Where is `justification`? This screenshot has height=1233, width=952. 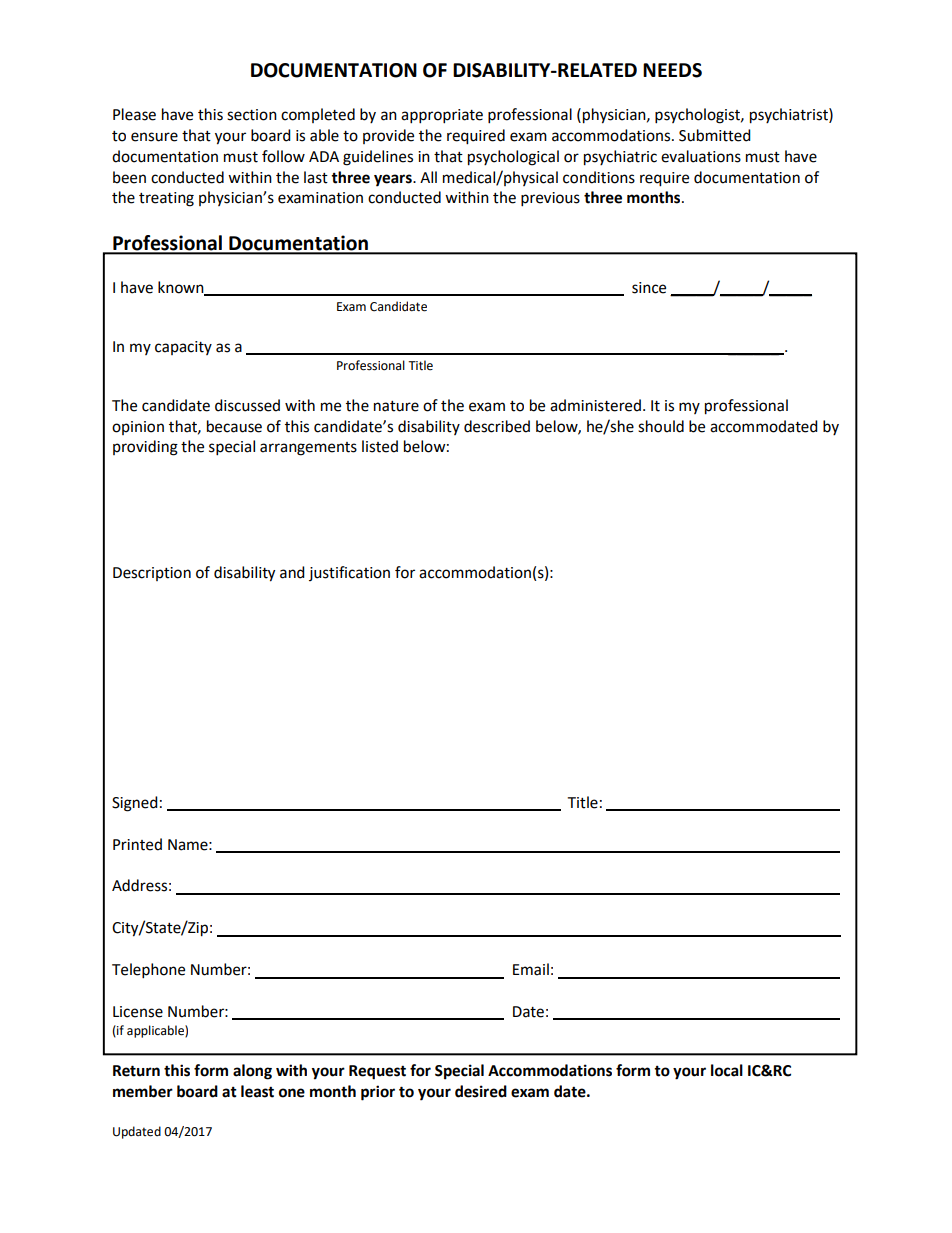 justification is located at coordinates (349, 573).
